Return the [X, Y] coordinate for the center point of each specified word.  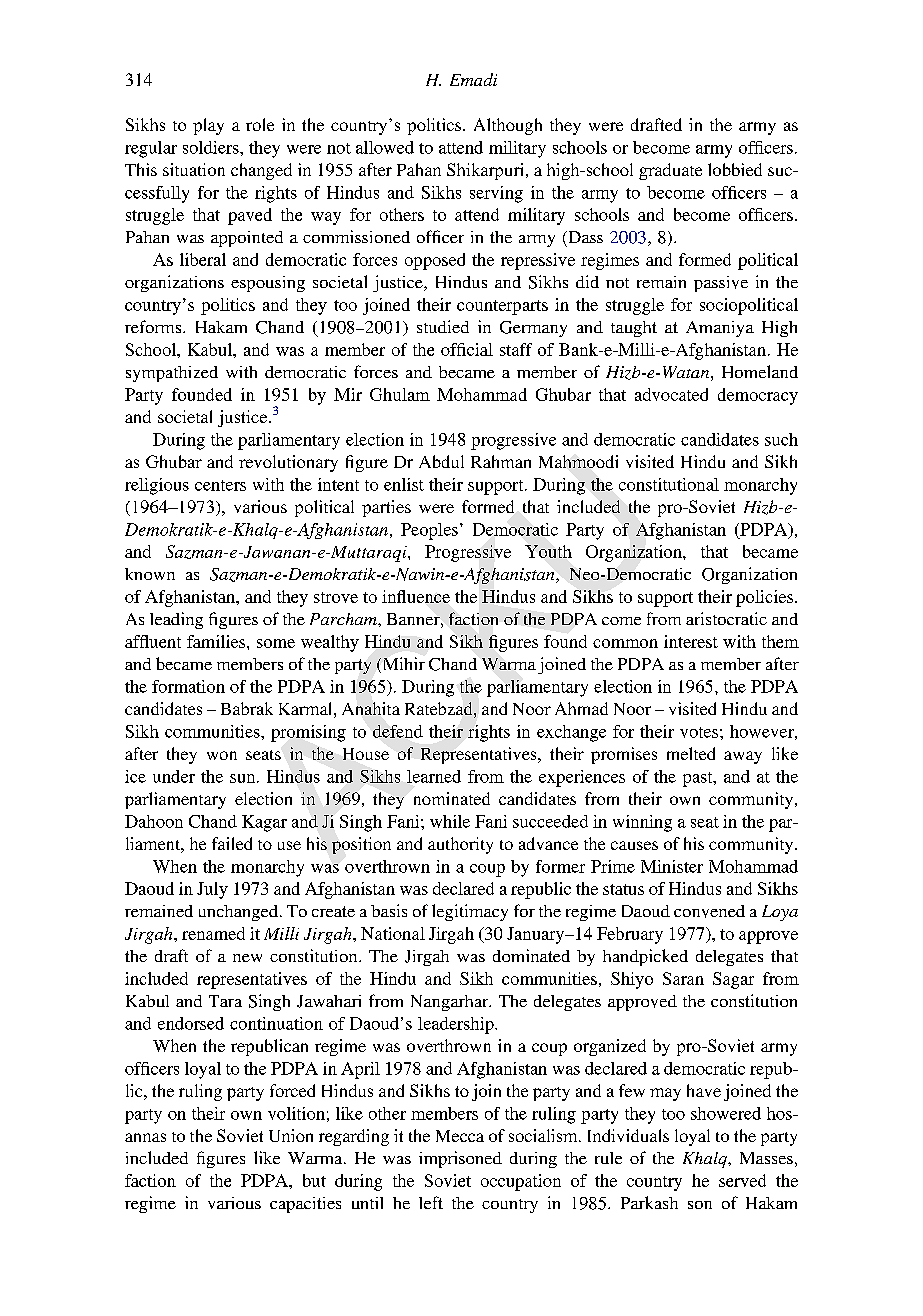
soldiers [212, 147]
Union [291, 1135]
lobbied [735, 169]
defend [398, 731]
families [217, 641]
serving [496, 194]
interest [691, 641]
